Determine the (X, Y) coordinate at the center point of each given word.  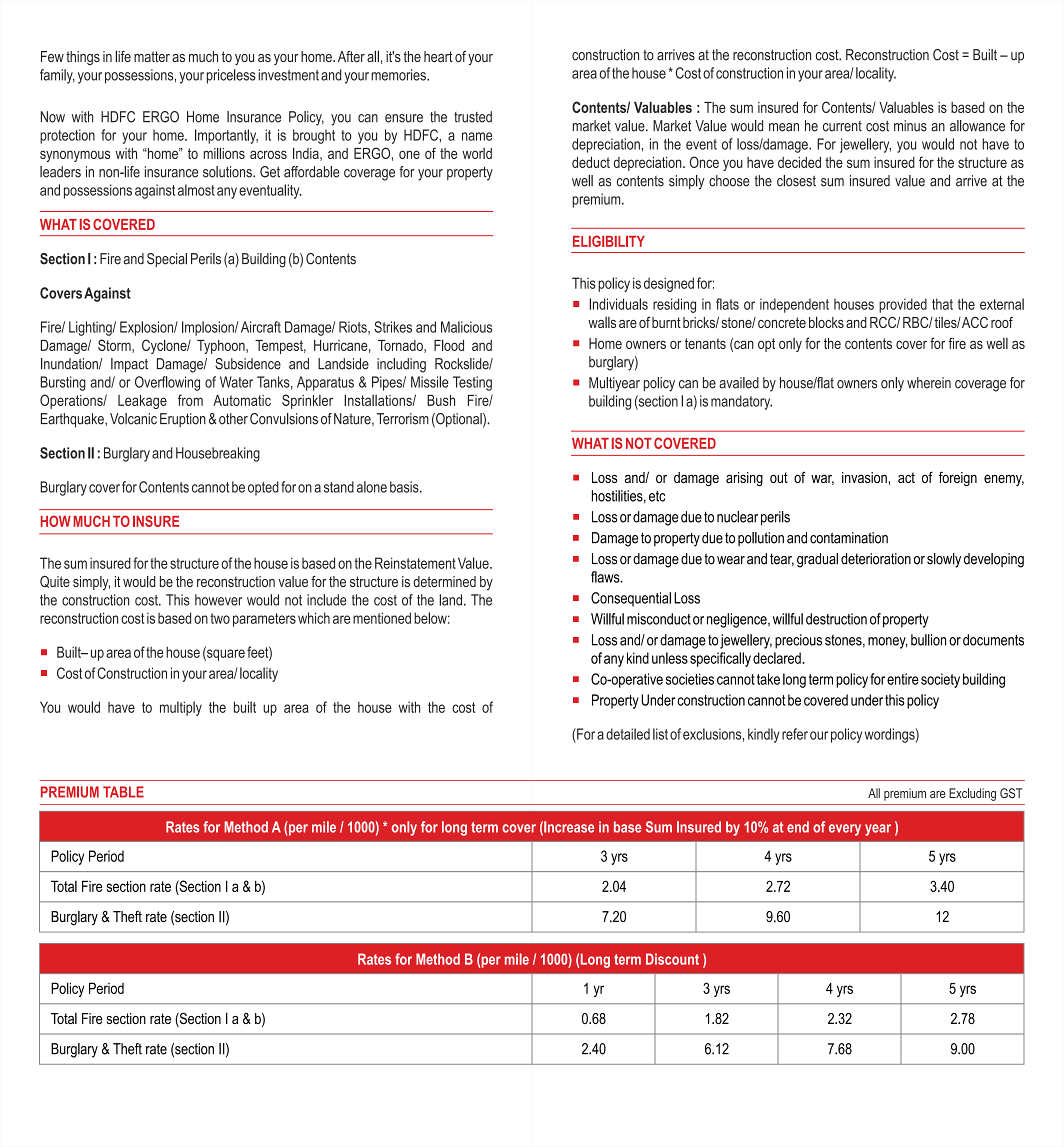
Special (167, 260)
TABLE (123, 792)
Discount (672, 959)
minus (910, 126)
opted (263, 488)
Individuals (618, 304)
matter (152, 56)
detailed (628, 734)
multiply (181, 708)
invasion (864, 477)
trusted (473, 117)
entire (903, 679)
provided (903, 305)
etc (657, 496)
